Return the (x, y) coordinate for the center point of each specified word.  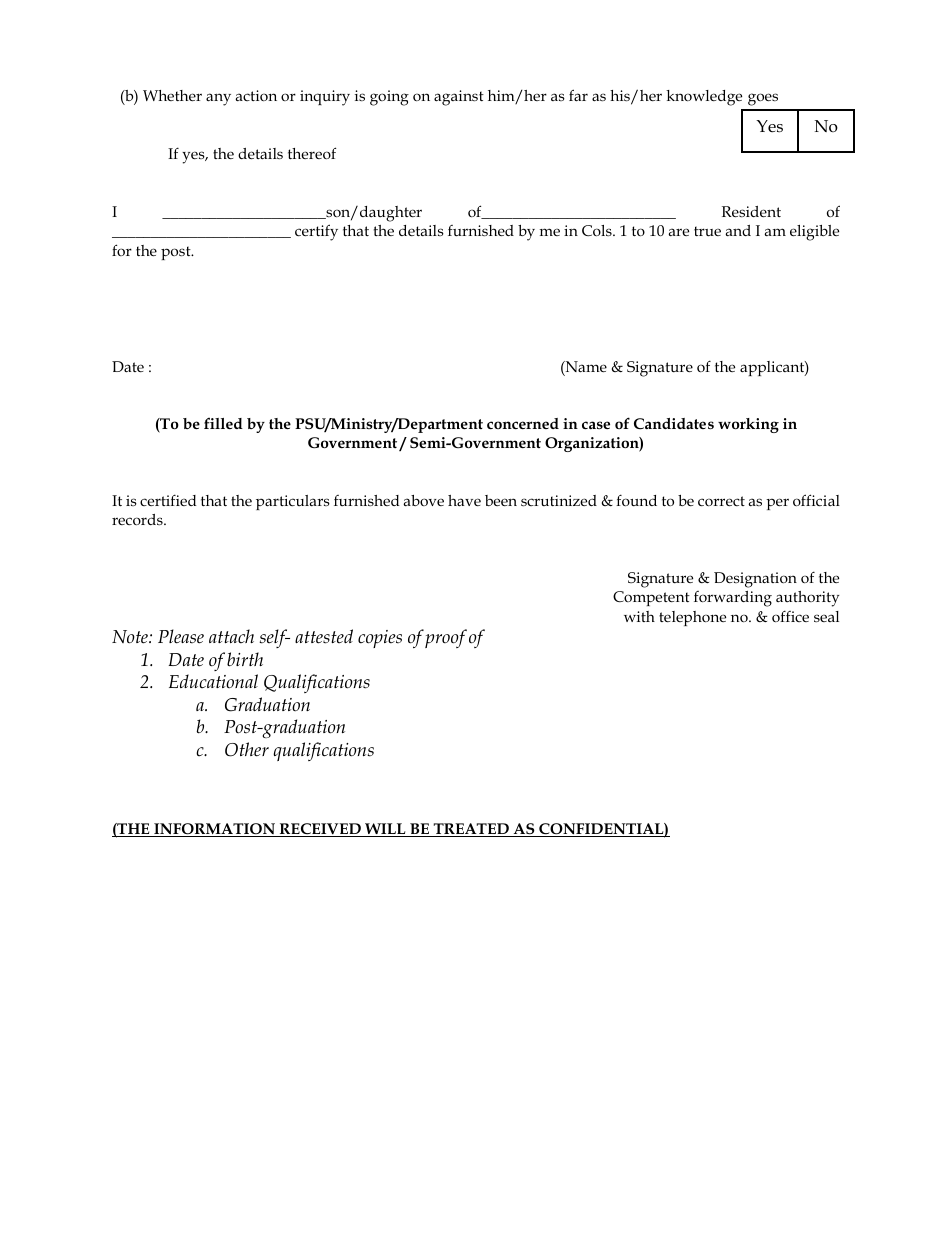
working (748, 425)
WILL (385, 830)
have (464, 500)
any (218, 99)
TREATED (471, 830)
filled (223, 423)
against (459, 98)
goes (763, 99)
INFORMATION (215, 830)
